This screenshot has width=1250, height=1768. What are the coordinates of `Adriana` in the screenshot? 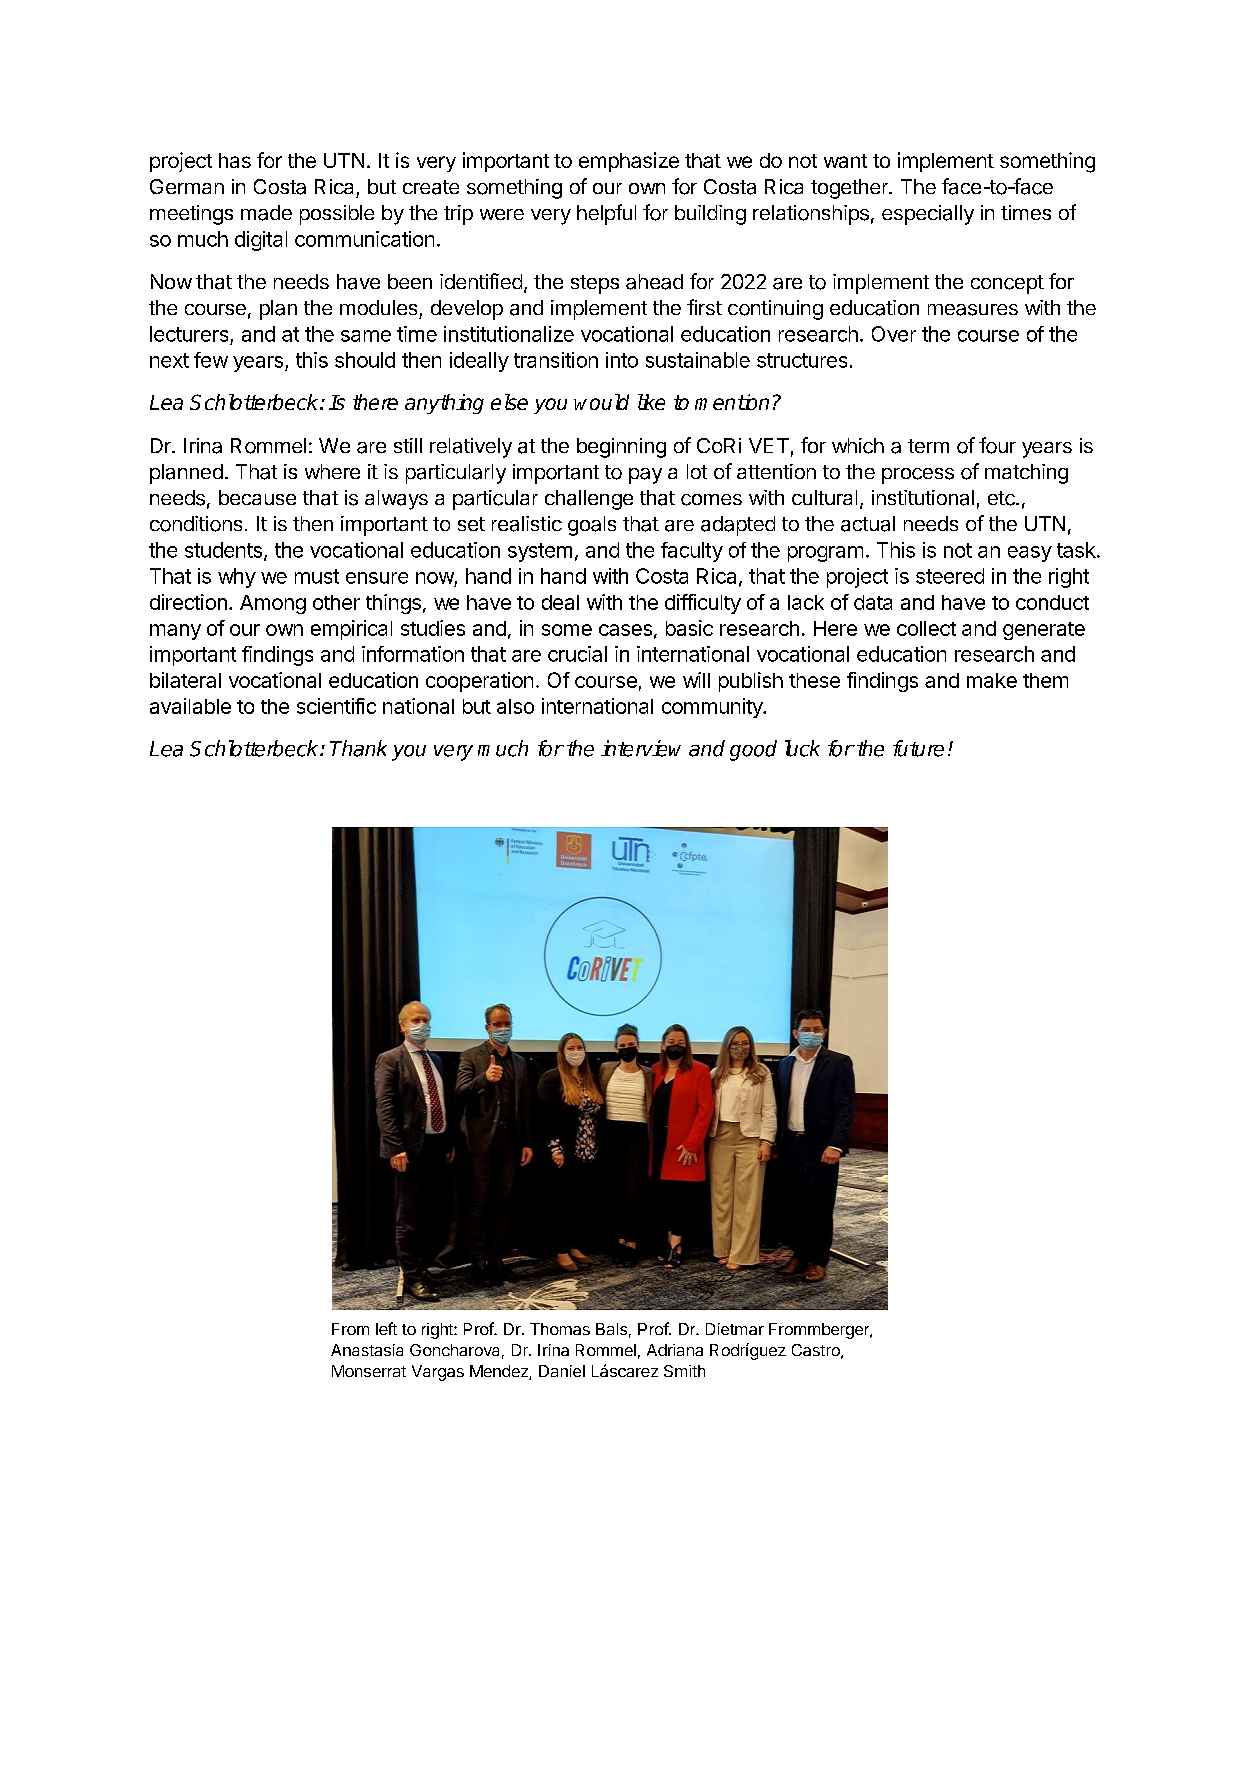 It's located at (675, 1350).
